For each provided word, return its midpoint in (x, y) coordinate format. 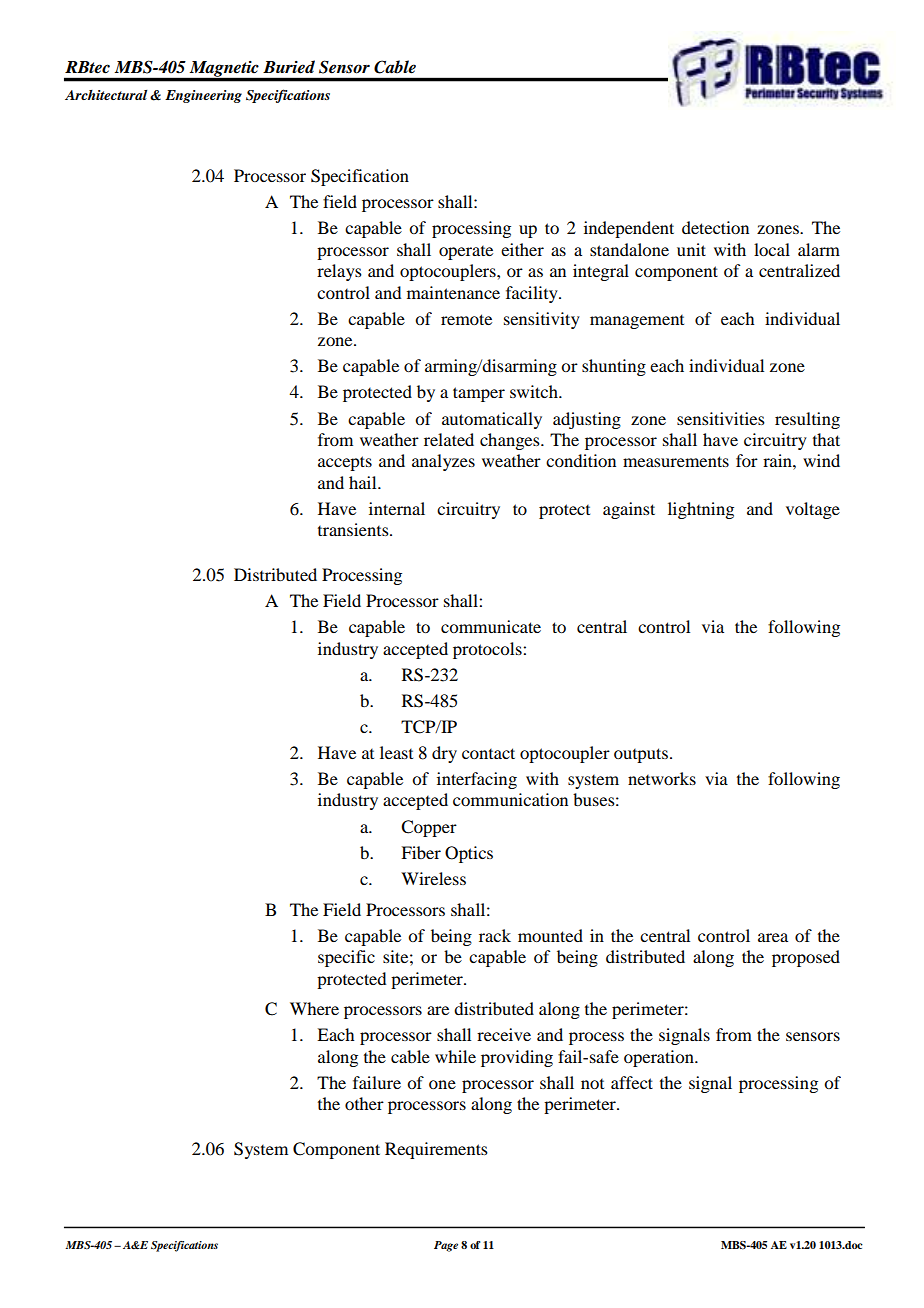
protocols (488, 650)
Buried (289, 67)
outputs (641, 755)
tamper (479, 394)
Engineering (203, 96)
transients (354, 529)
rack (495, 935)
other (364, 1103)
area (773, 937)
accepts (345, 463)
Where (314, 1008)
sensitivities (721, 418)
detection (715, 227)
